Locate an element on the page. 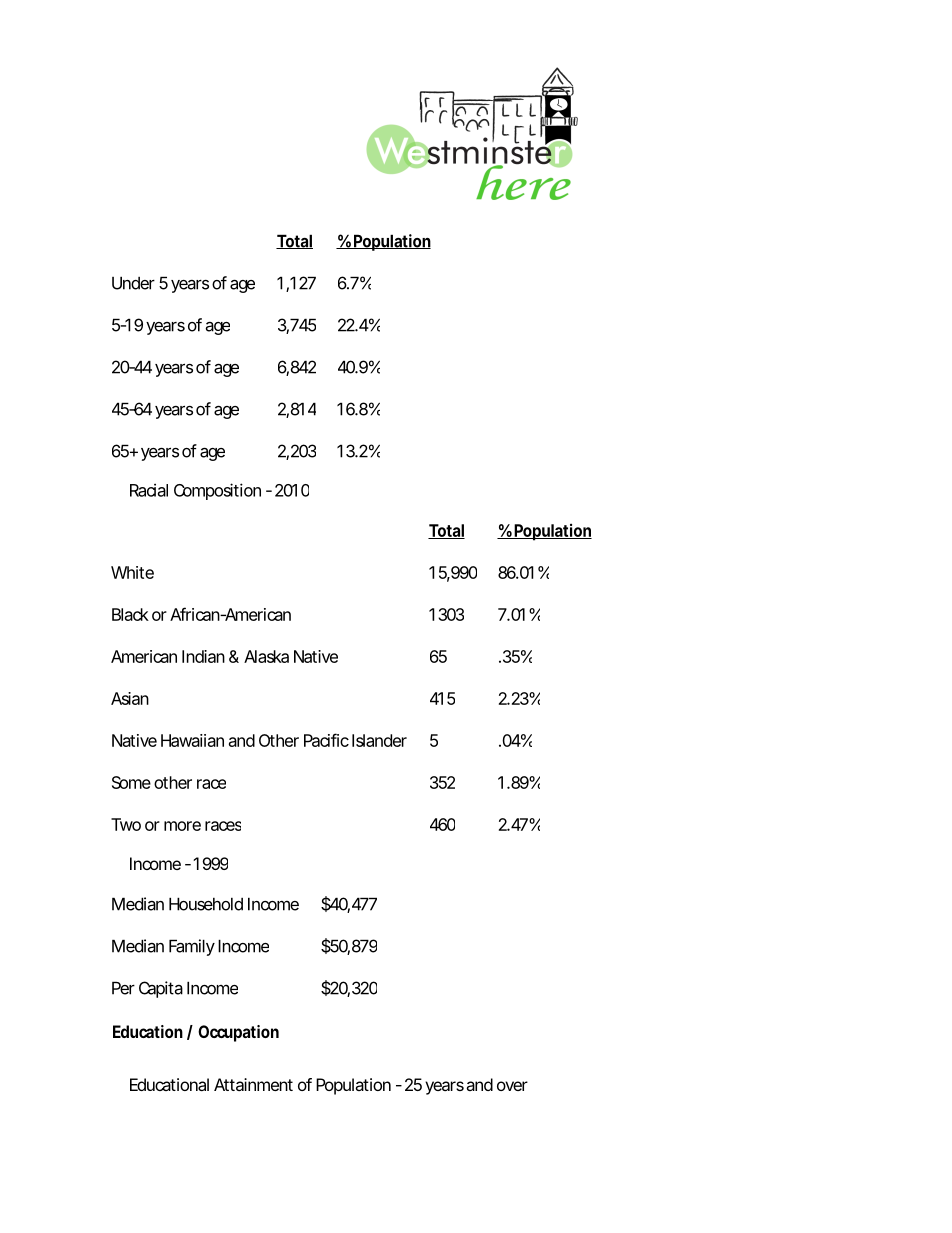 This page has height=1233, width=952. Indian is located at coordinates (203, 656).
